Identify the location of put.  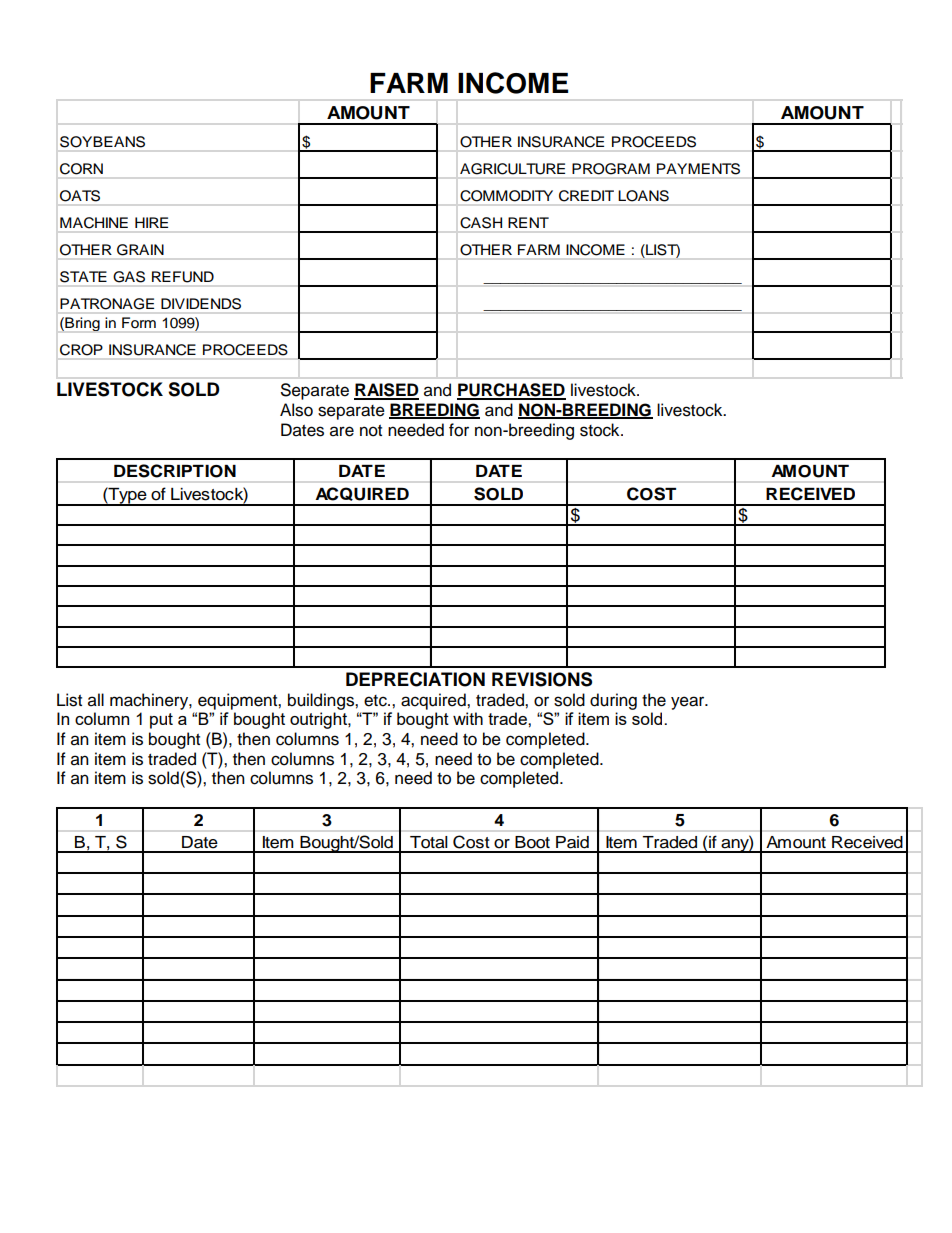
(161, 721).
